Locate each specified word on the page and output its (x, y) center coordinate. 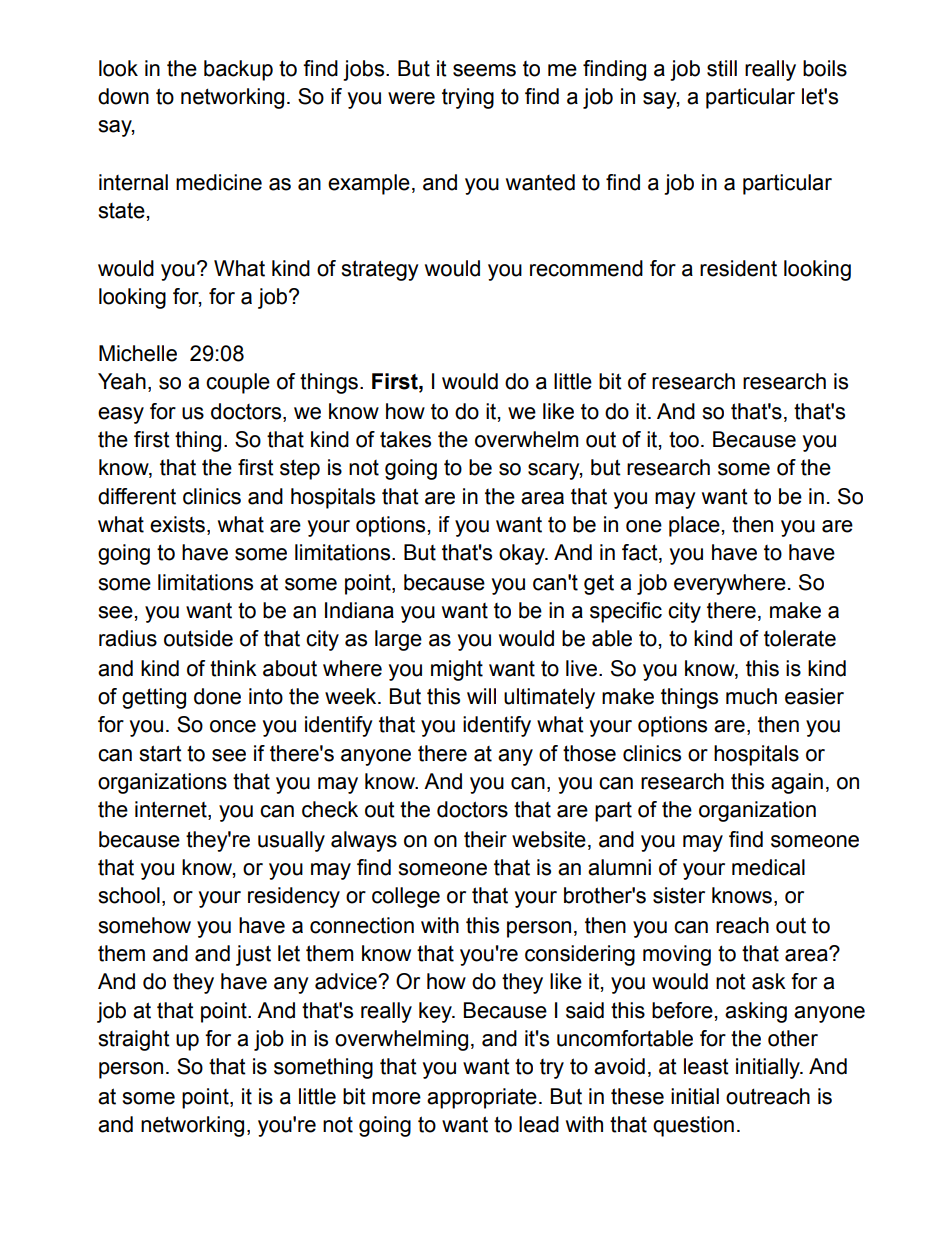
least (706, 1066)
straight (134, 1040)
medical (768, 867)
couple (238, 383)
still (722, 68)
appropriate (482, 1098)
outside (198, 638)
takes (405, 439)
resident (738, 268)
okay (523, 554)
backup (238, 70)
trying (468, 98)
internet (172, 810)
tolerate (800, 638)
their (485, 839)
